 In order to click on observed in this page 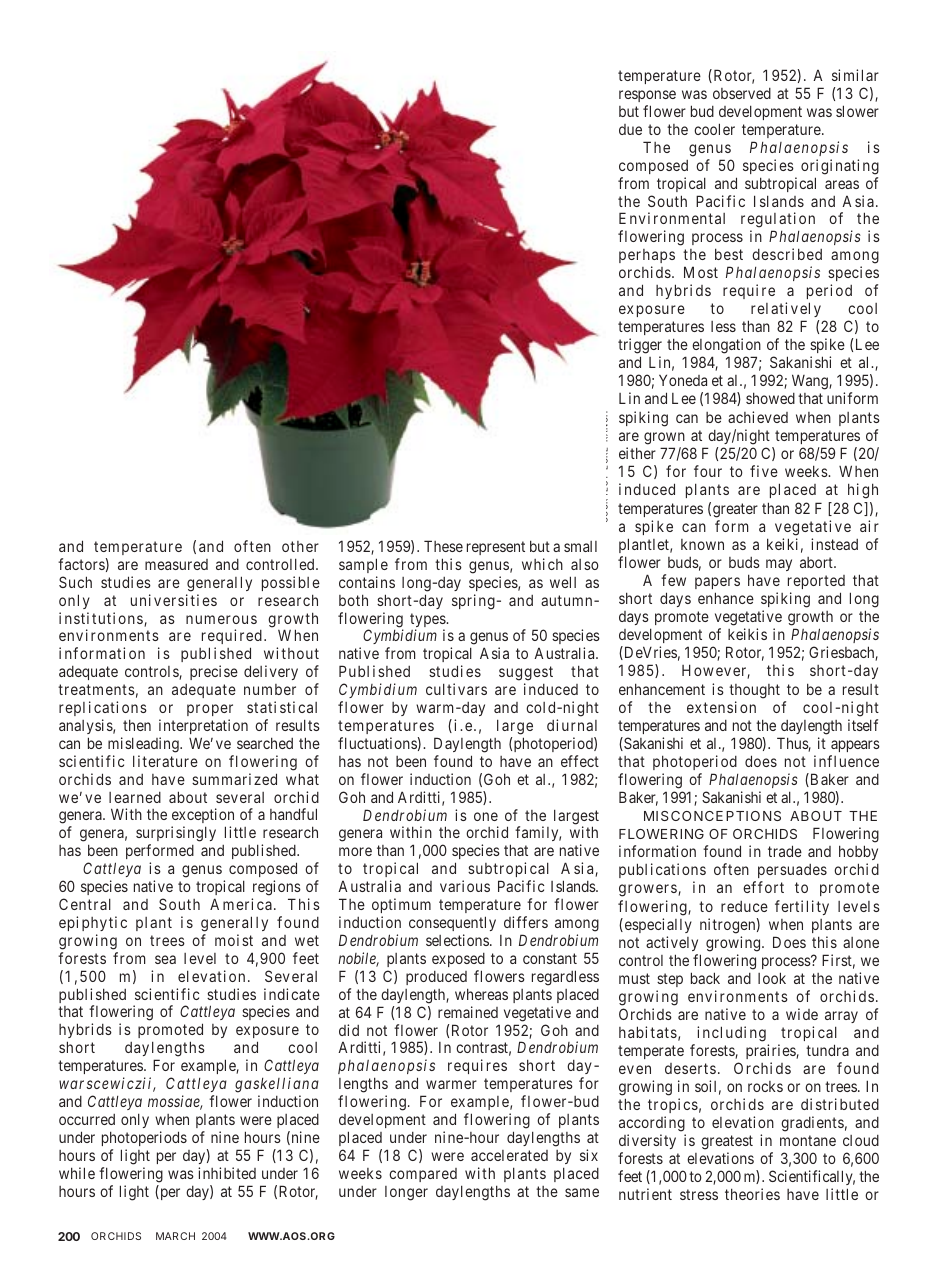, I will do `click(742, 93)`.
